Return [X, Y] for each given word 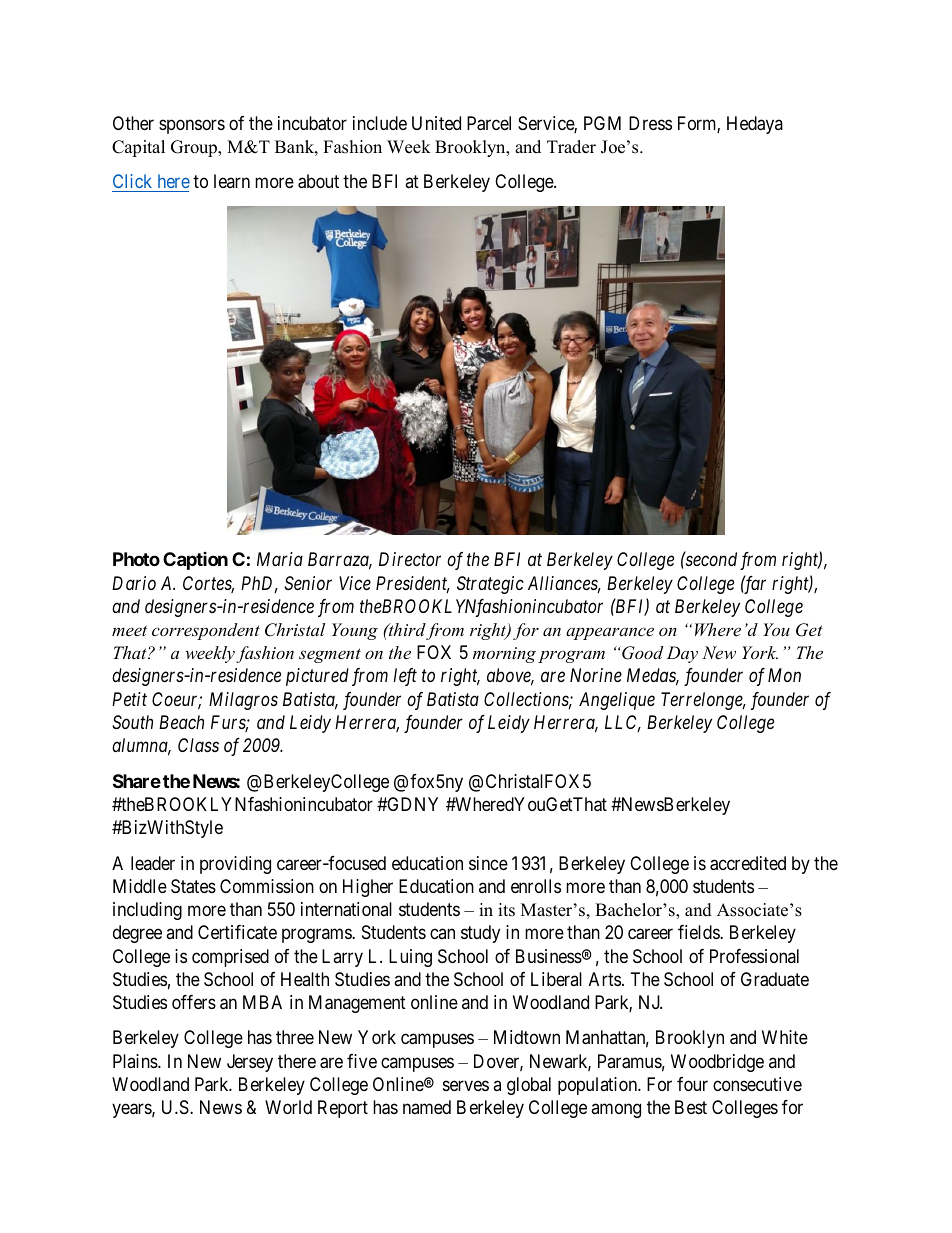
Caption [195, 561]
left [405, 677]
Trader [571, 147]
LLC [623, 723]
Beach [181, 722]
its [506, 910]
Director [410, 559]
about [318, 181]
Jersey [250, 1063]
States [193, 886]
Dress [650, 123]
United [436, 123]
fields [699, 932]
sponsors [192, 126]
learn [232, 181]
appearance [610, 633]
